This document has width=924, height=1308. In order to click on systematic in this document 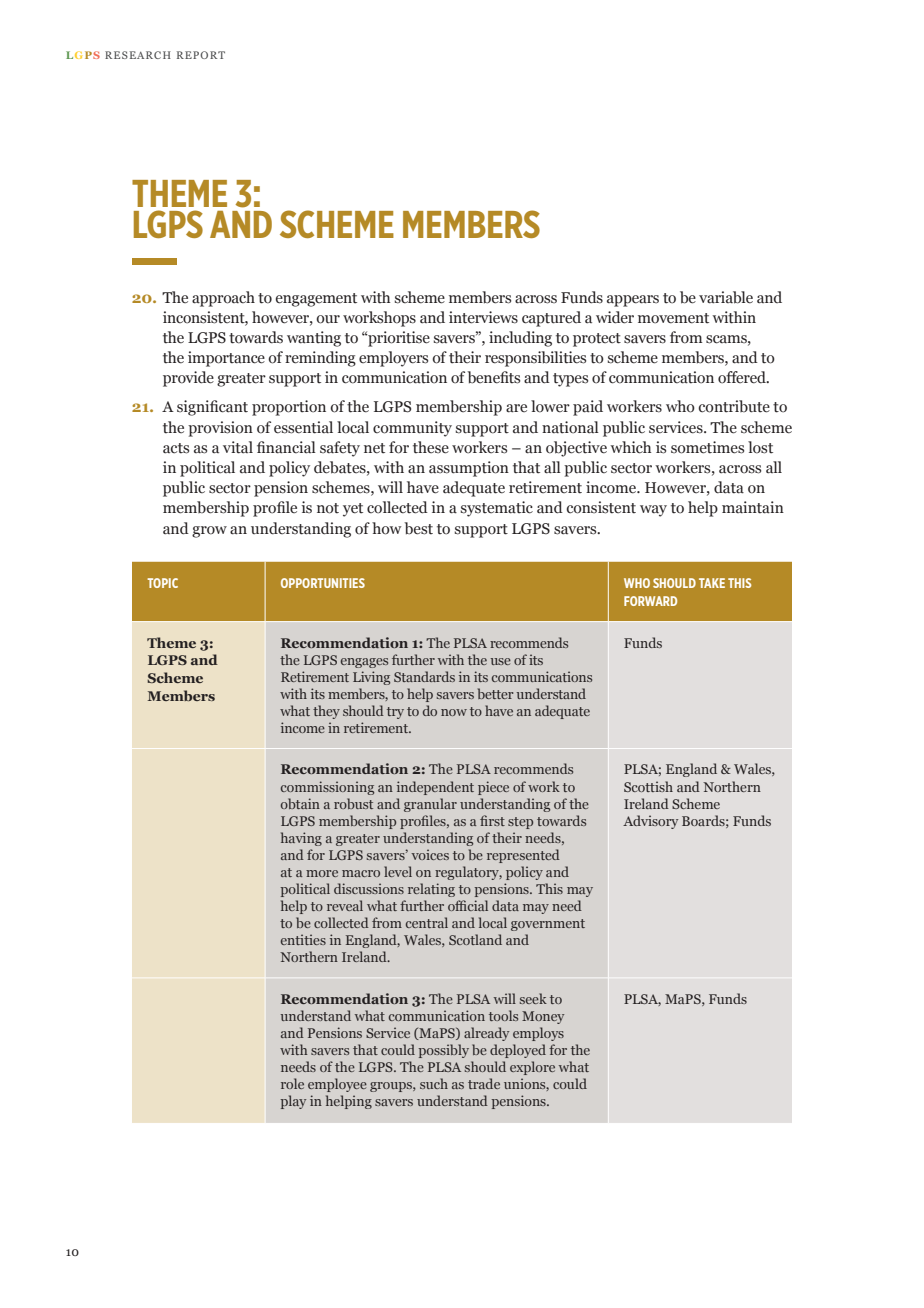, I will do `click(497, 509)`.
